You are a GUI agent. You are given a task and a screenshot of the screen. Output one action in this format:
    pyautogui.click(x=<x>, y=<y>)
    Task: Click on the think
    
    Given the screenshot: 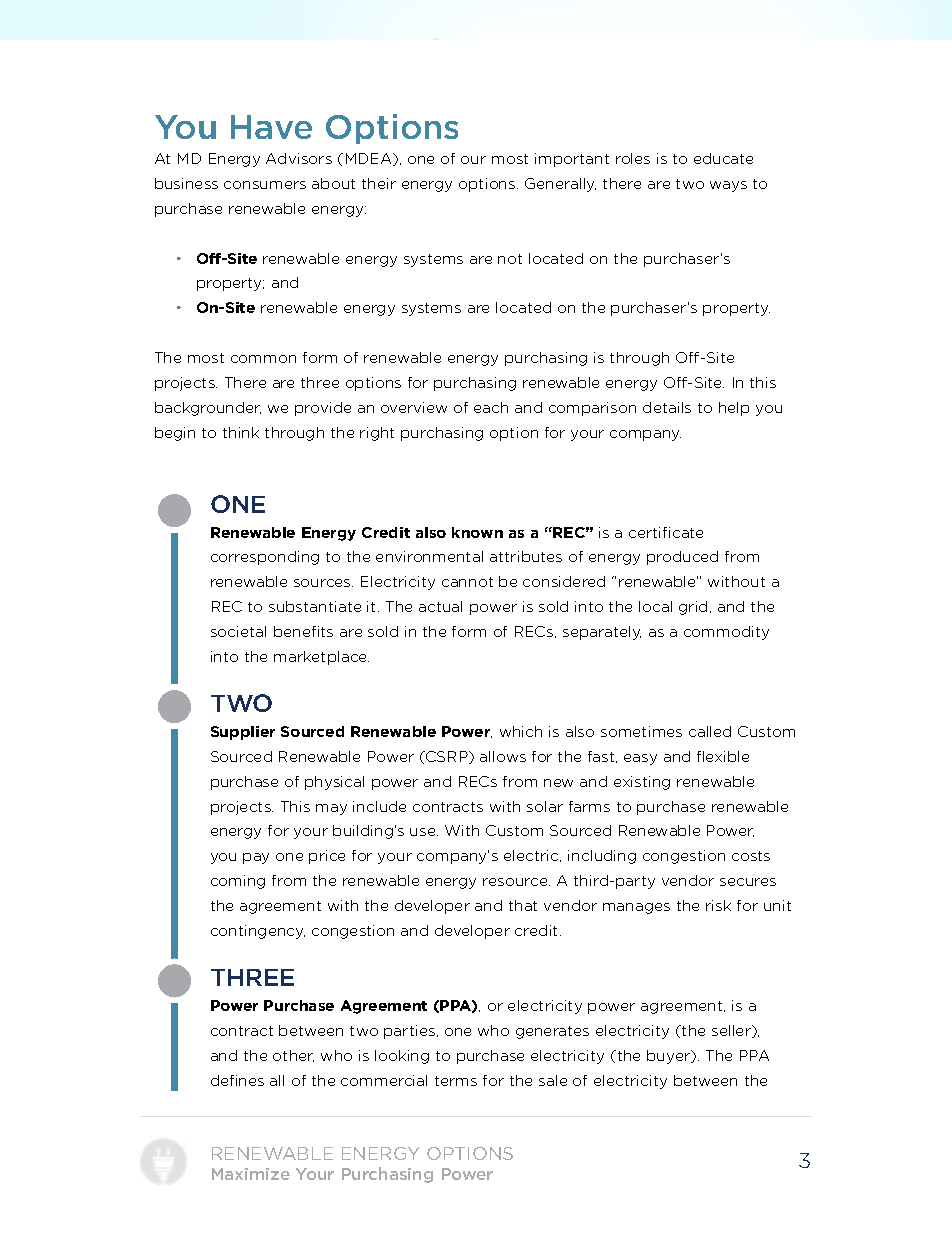 What is the action you would take?
    pyautogui.click(x=241, y=432)
